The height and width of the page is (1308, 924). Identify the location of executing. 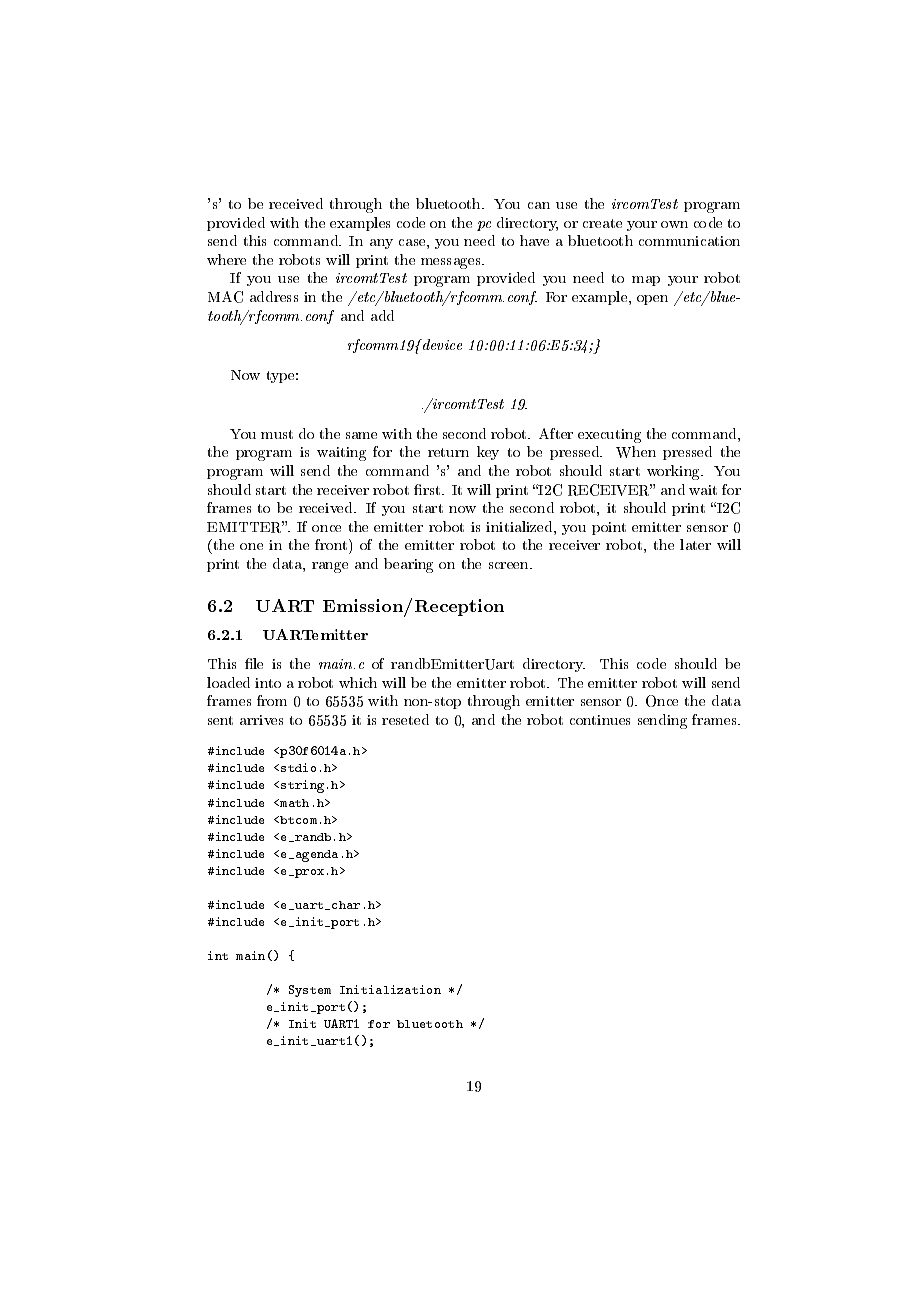
(609, 436).
